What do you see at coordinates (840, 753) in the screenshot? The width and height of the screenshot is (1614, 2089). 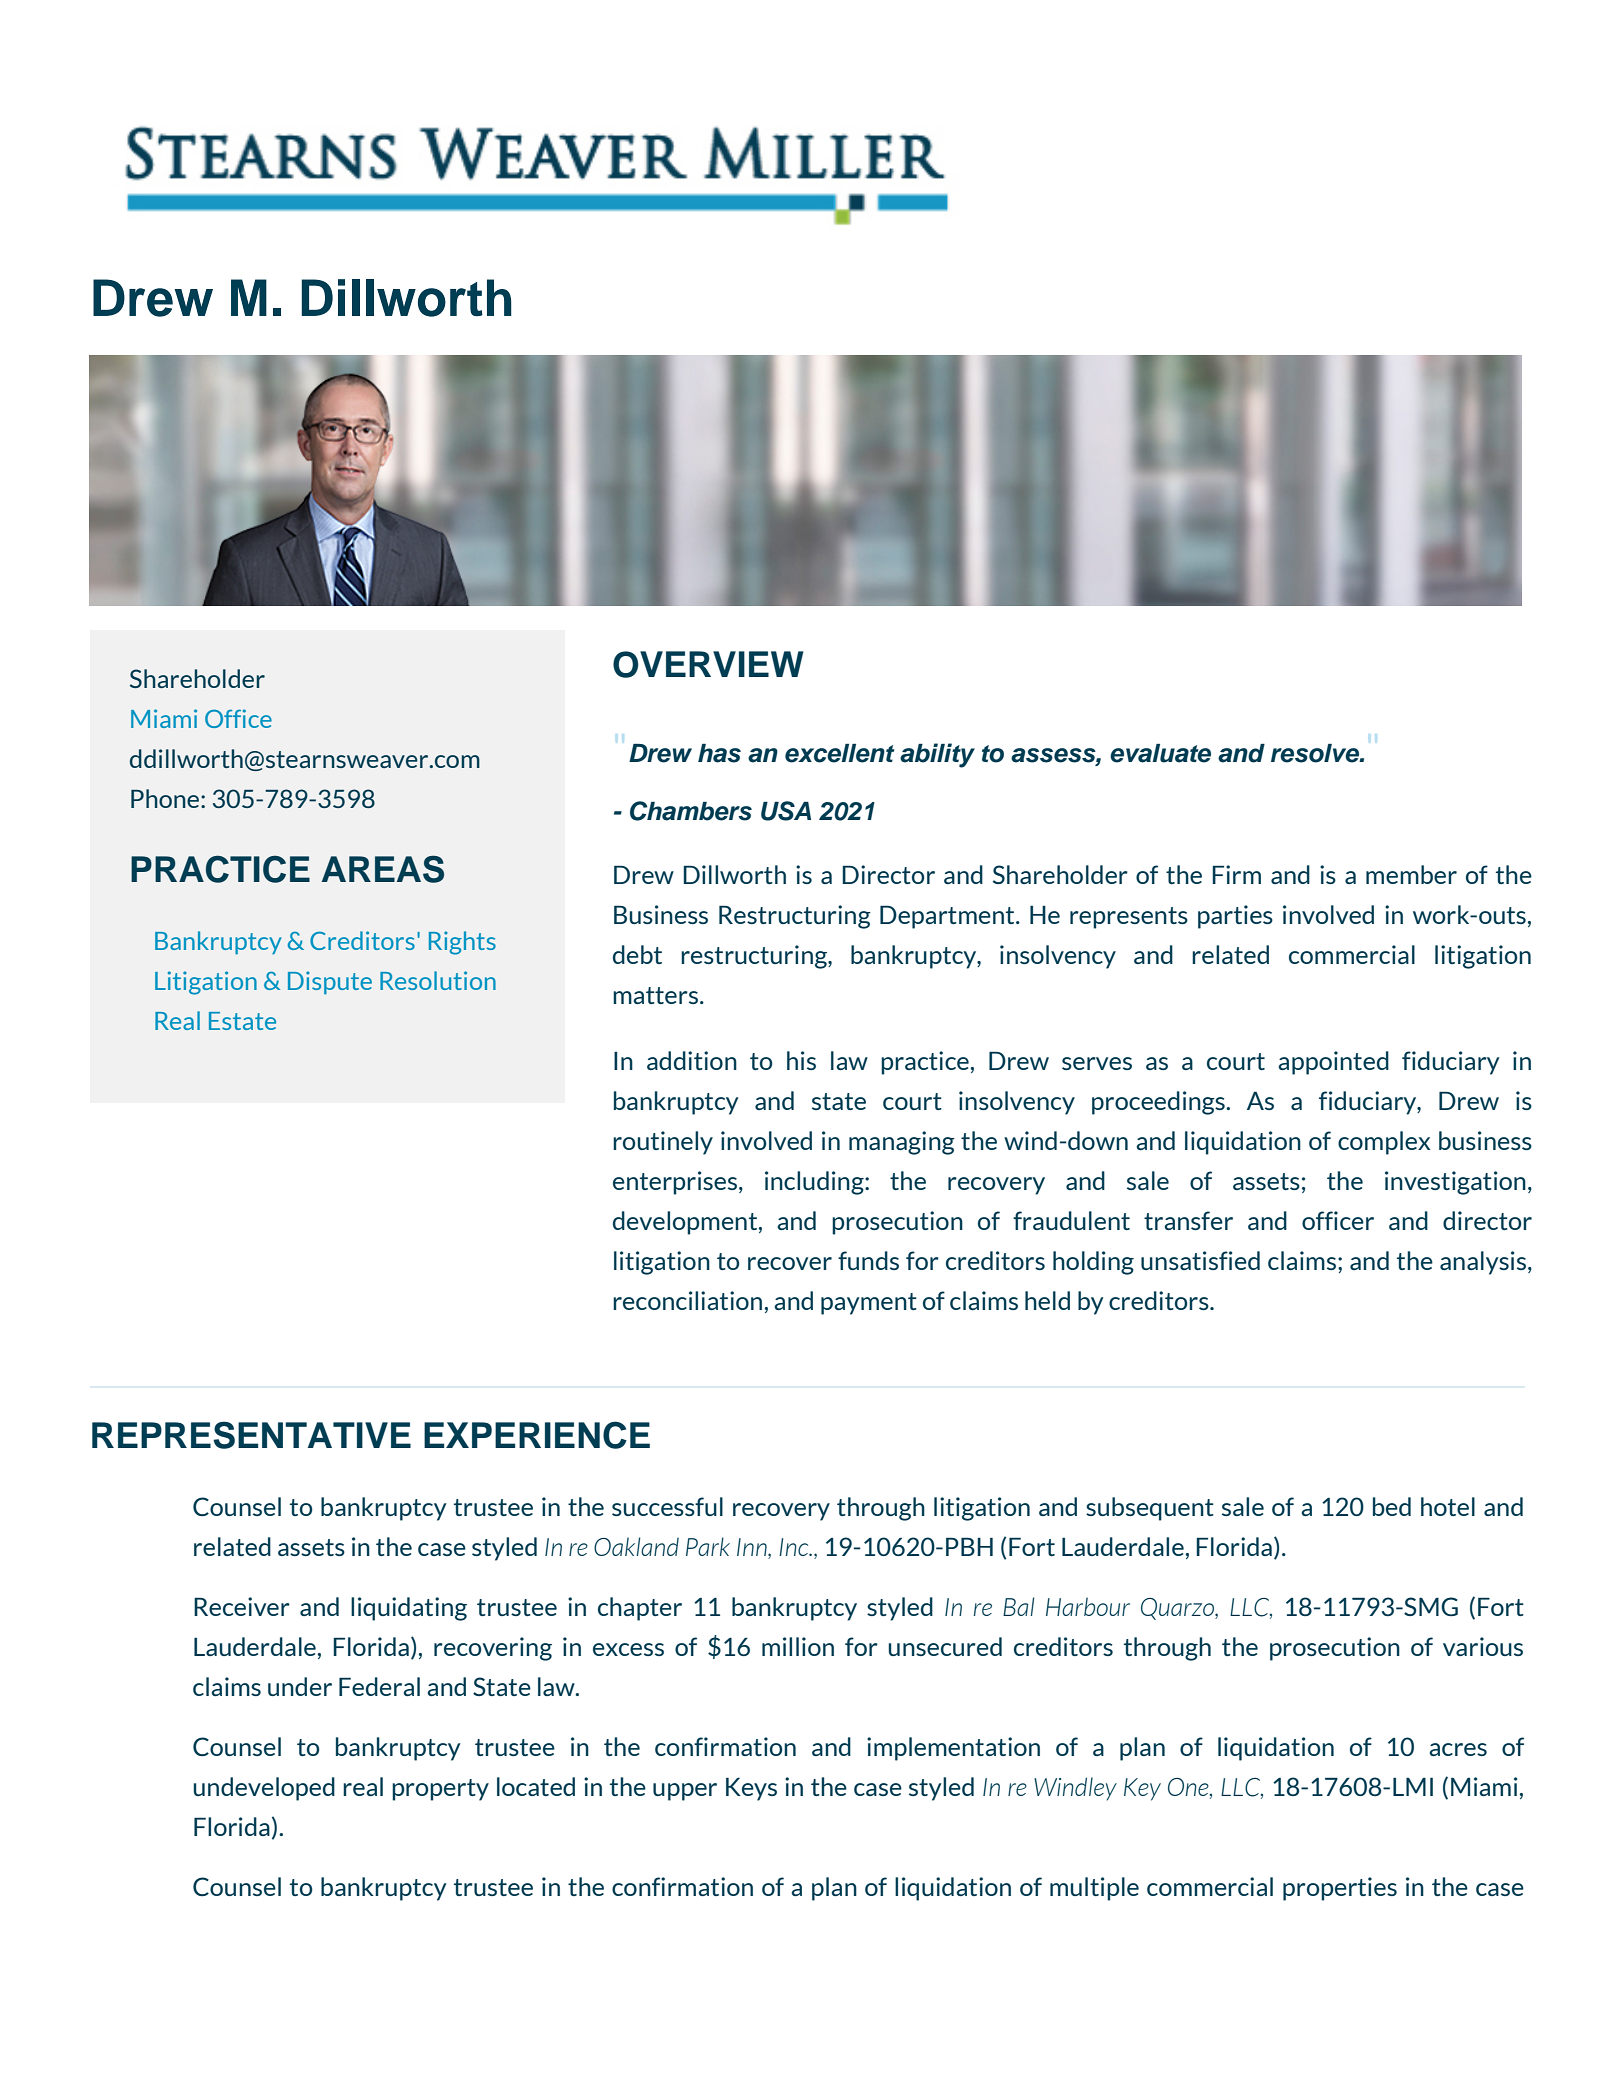 I see `excellent` at bounding box center [840, 753].
